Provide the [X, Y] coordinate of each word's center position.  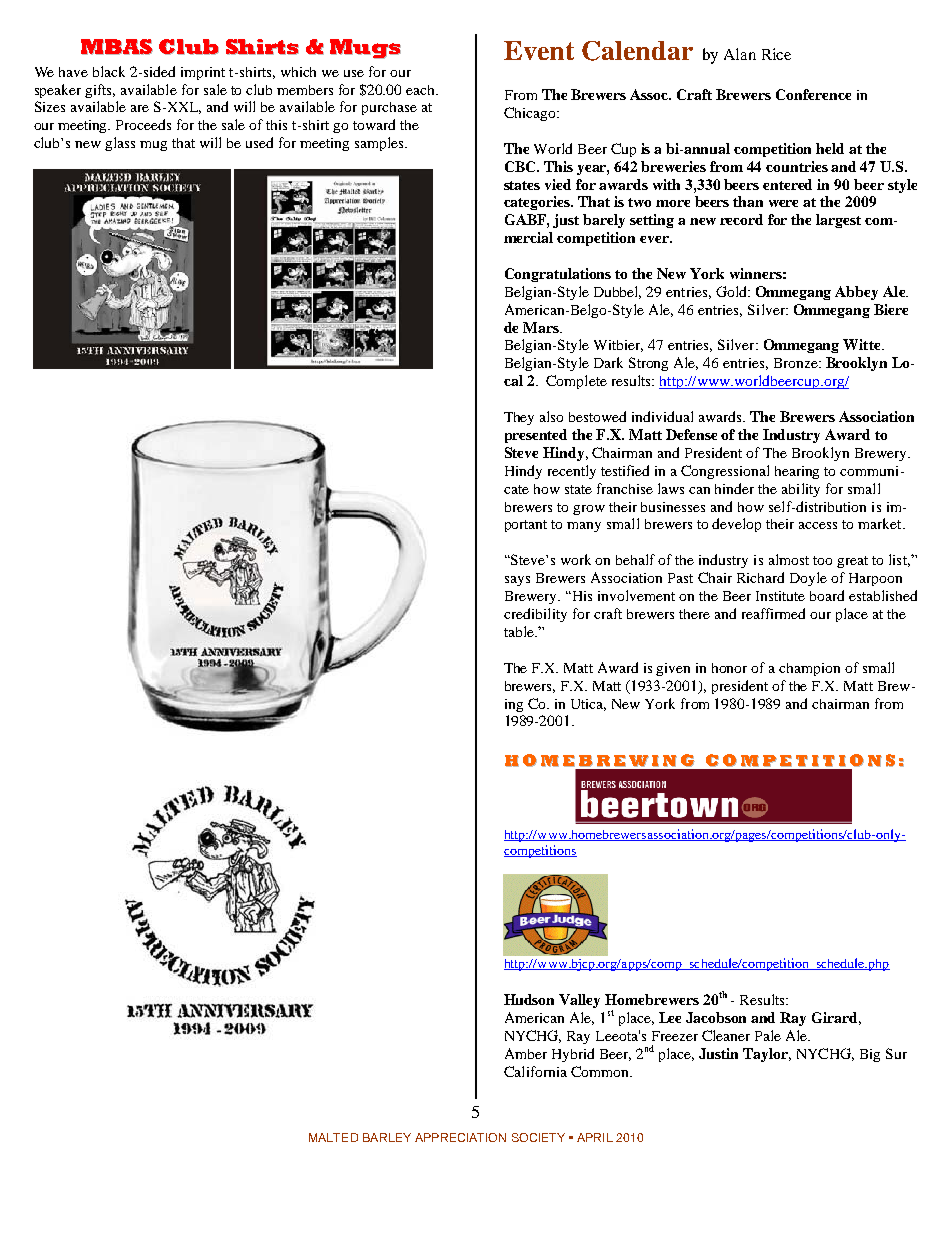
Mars [542, 327]
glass [120, 144]
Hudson [529, 999]
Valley [579, 1001]
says [517, 581]
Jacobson [716, 1017]
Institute [780, 596]
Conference [813, 94]
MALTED [333, 1137]
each [422, 90]
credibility [535, 615]
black [109, 71]
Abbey [856, 293]
